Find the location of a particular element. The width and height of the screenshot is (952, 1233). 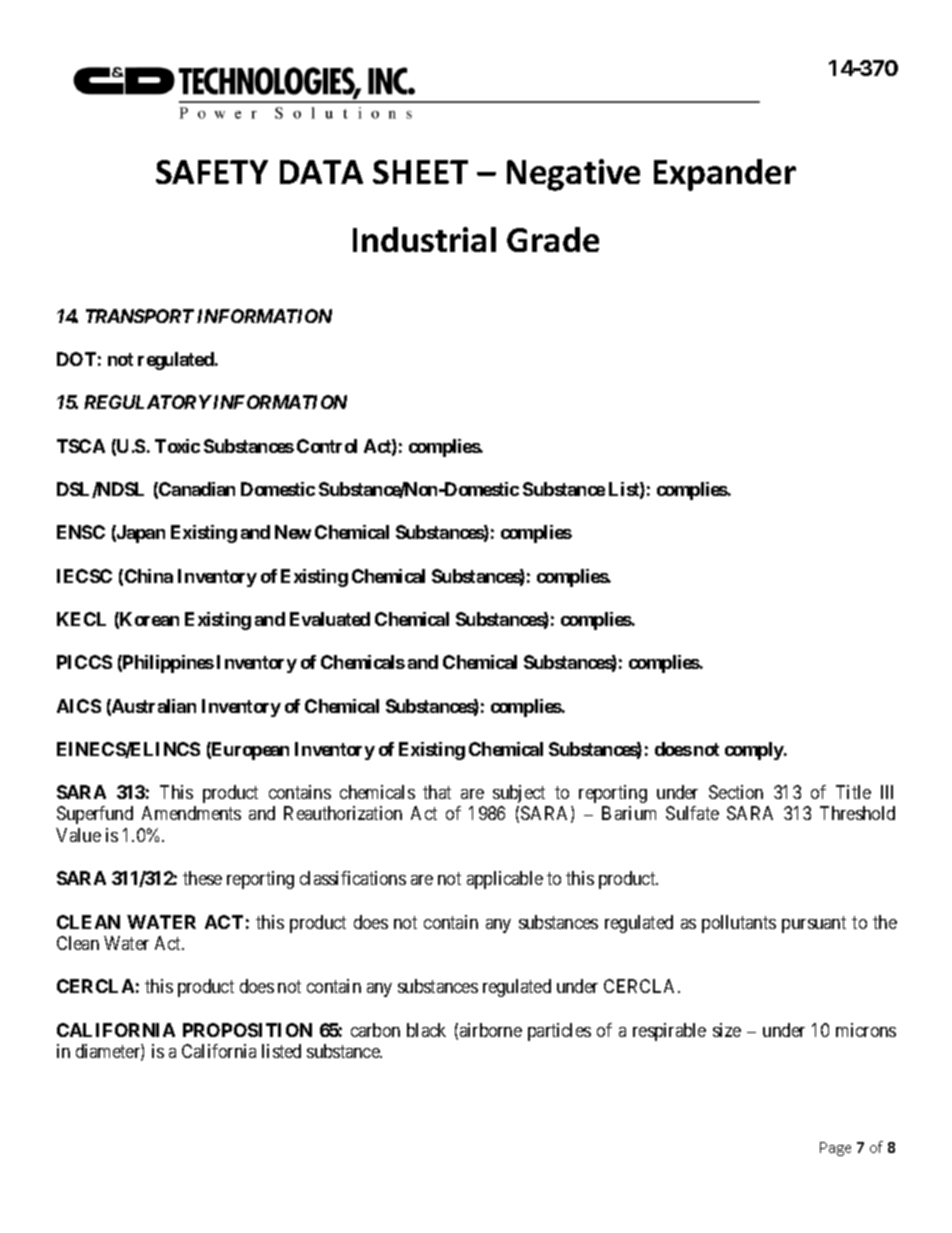

SHEET is located at coordinates (420, 172).
